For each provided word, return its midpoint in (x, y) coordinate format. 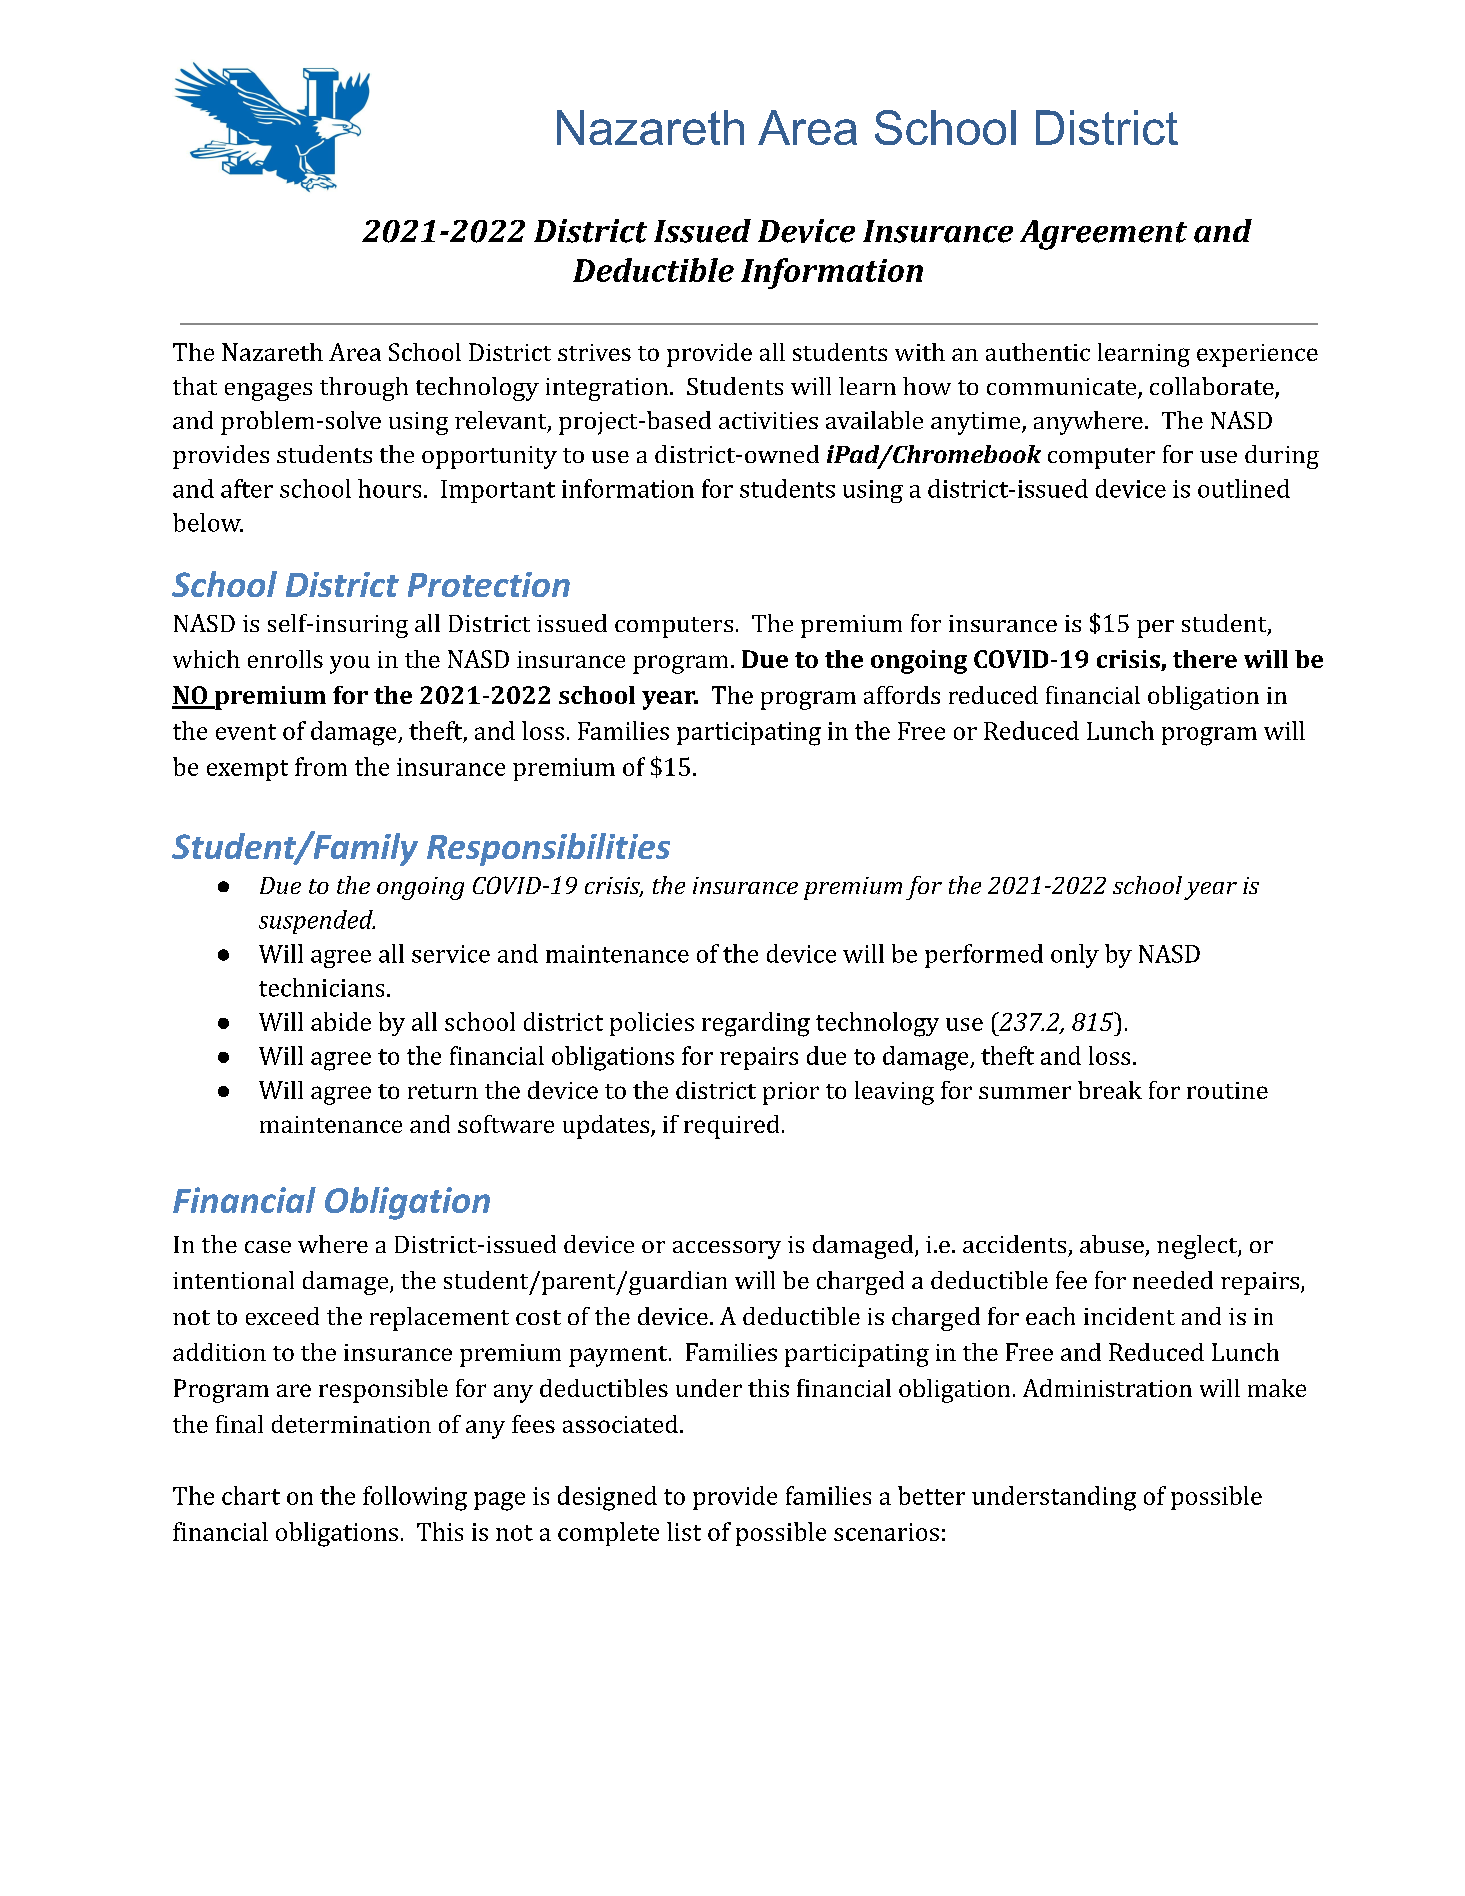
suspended (317, 922)
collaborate (1213, 387)
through (364, 389)
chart (251, 1495)
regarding (756, 1024)
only (1075, 956)
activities (768, 420)
